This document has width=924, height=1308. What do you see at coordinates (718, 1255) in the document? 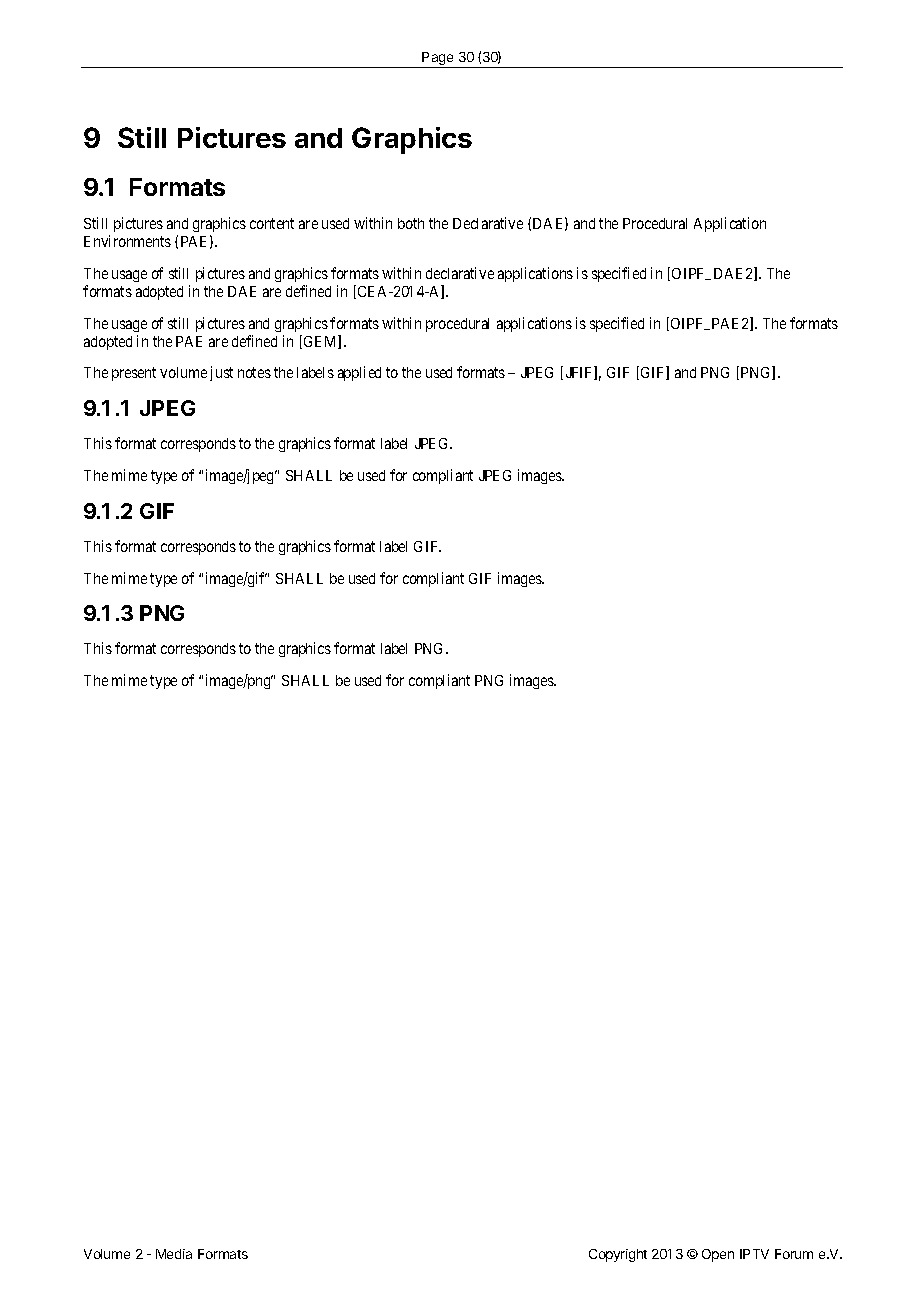
I see `Open` at bounding box center [718, 1255].
